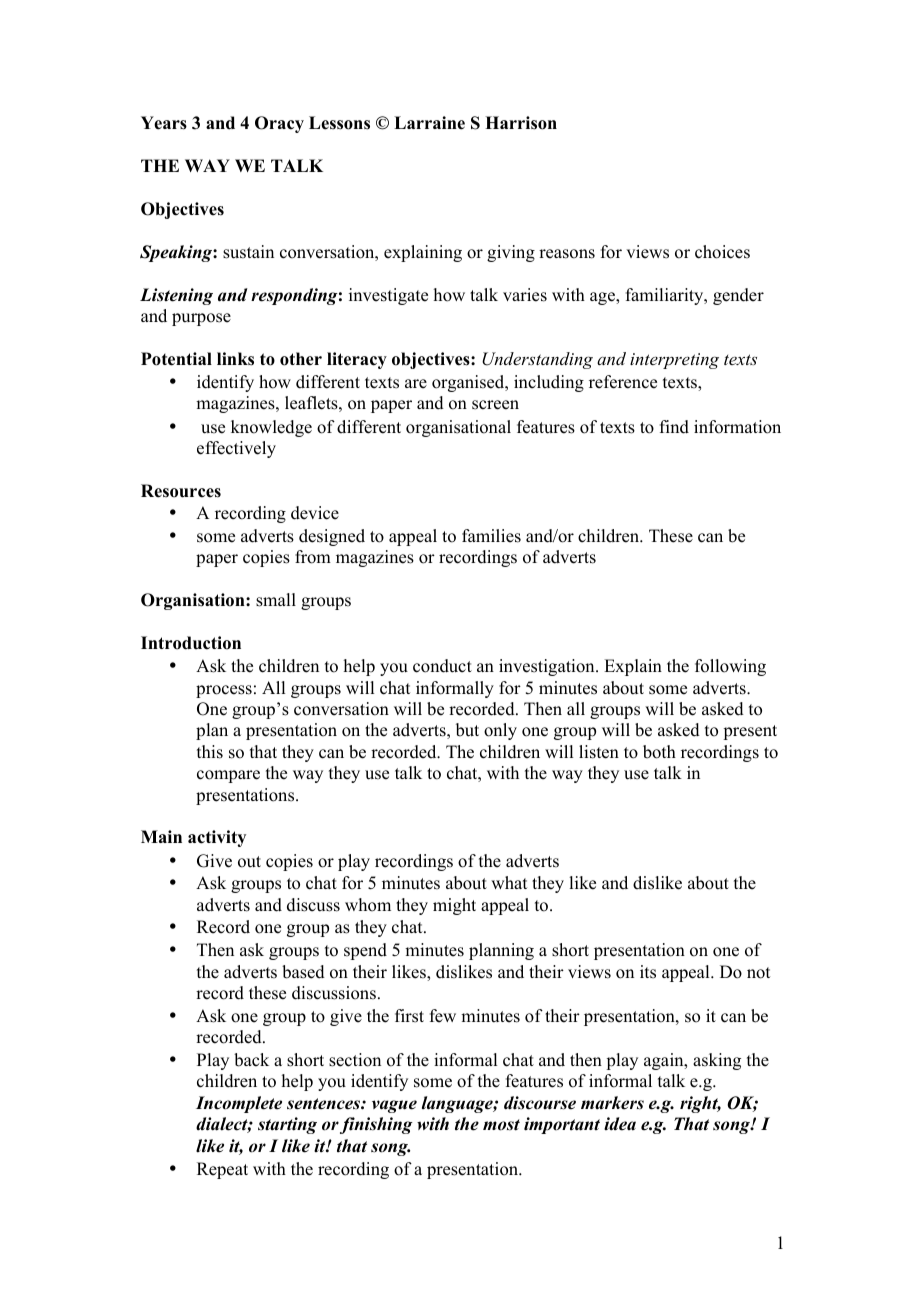 The width and height of the page is (924, 1308). Describe the element at coordinates (521, 123) in the page. I see `Harrison` at that location.
